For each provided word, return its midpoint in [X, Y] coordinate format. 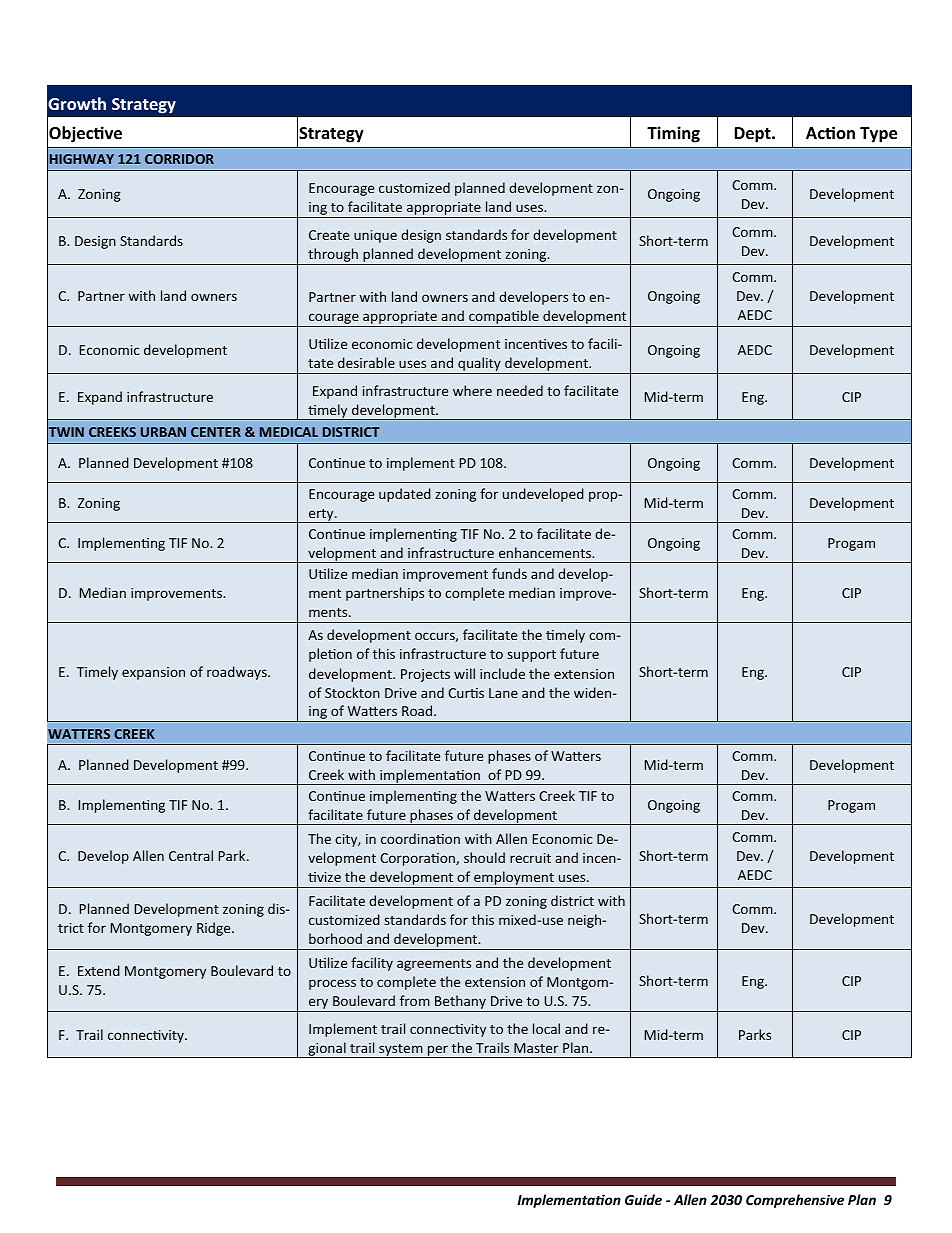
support [531, 656]
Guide [643, 1199]
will [464, 673]
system [401, 1051]
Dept [753, 135]
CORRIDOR [179, 159]
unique [375, 236]
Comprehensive [795, 1201]
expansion [153, 673]
